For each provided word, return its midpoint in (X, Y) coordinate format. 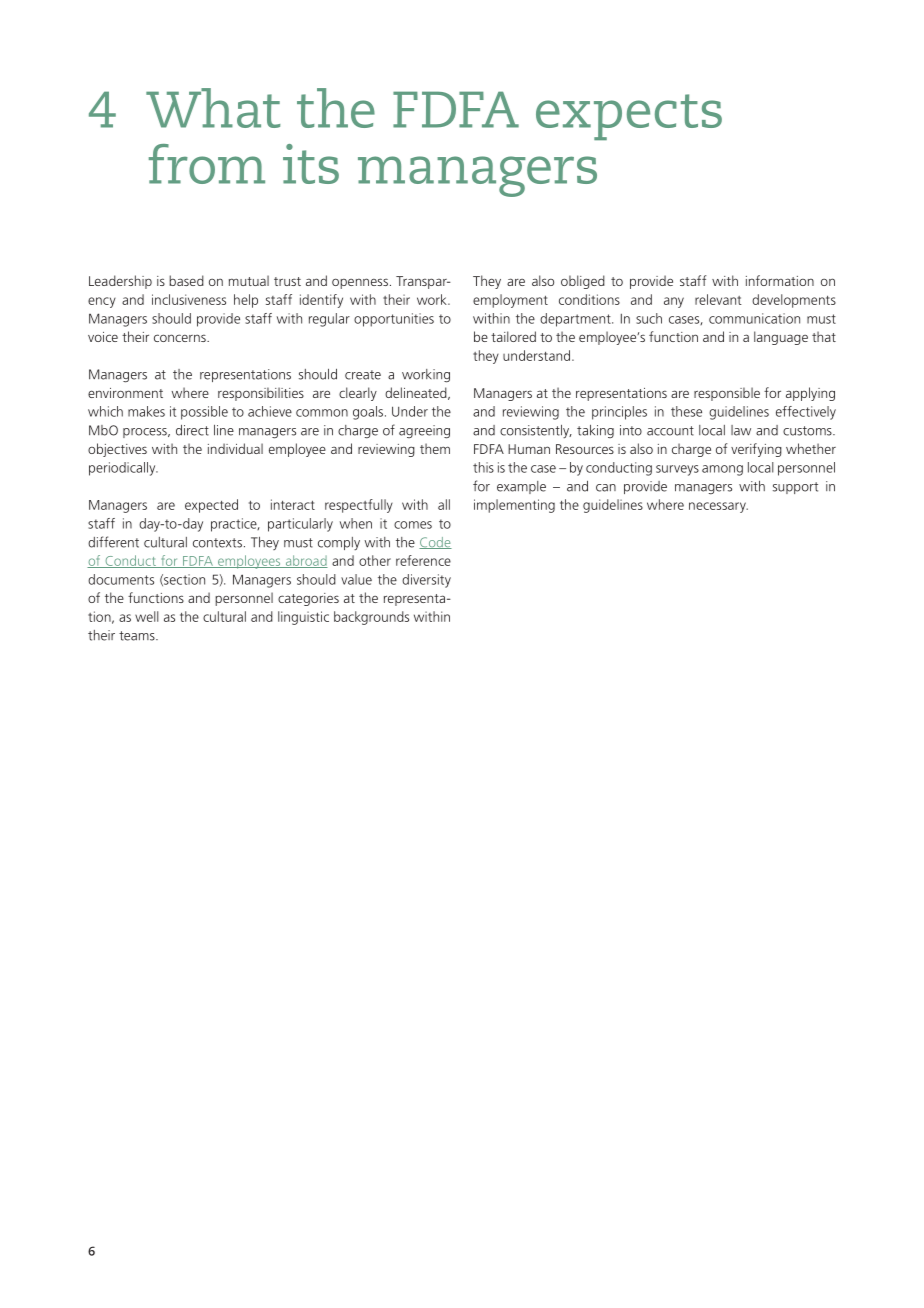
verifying (756, 450)
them (435, 448)
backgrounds (371, 618)
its (311, 164)
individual (235, 448)
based (186, 280)
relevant (718, 299)
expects (629, 117)
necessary (718, 507)
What (213, 108)
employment (510, 301)
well (147, 616)
